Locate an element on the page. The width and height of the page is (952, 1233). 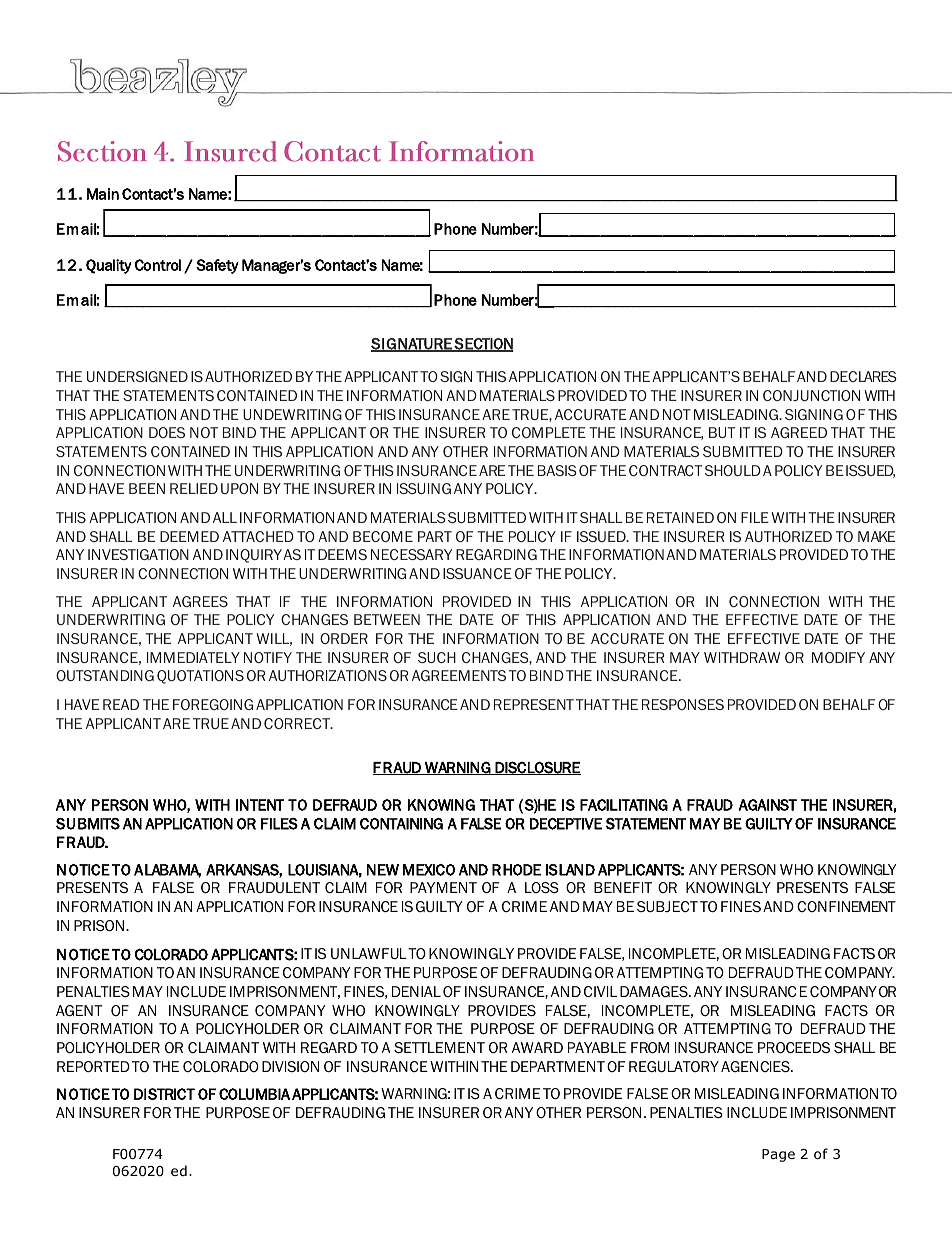
SUBMITS is located at coordinates (88, 824).
